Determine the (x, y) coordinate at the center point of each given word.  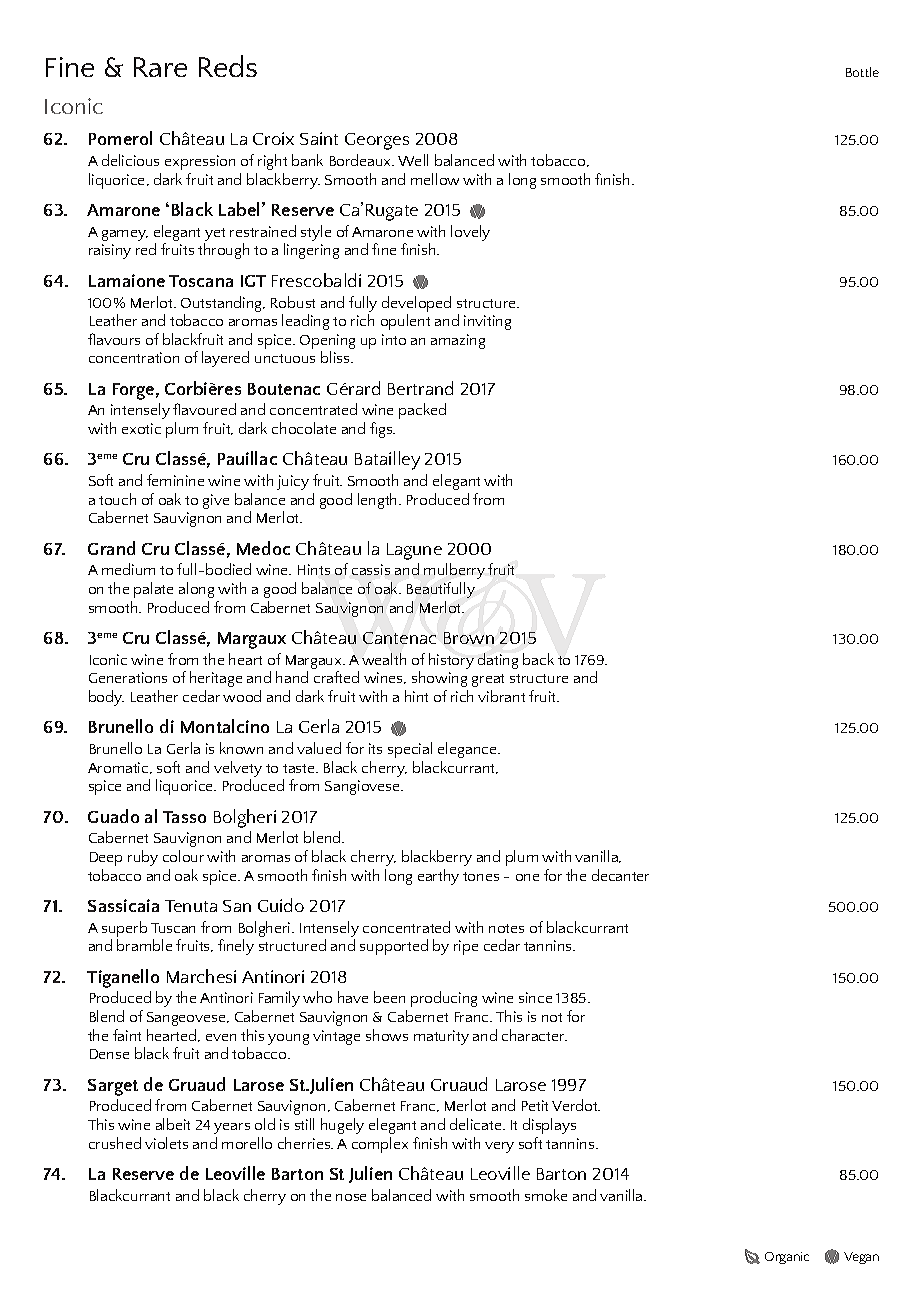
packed (422, 411)
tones (481, 876)
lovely (470, 233)
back (538, 659)
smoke (546, 1195)
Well (413, 160)
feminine (175, 480)
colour (183, 856)
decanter (620, 875)
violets (166, 1143)
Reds (228, 66)
